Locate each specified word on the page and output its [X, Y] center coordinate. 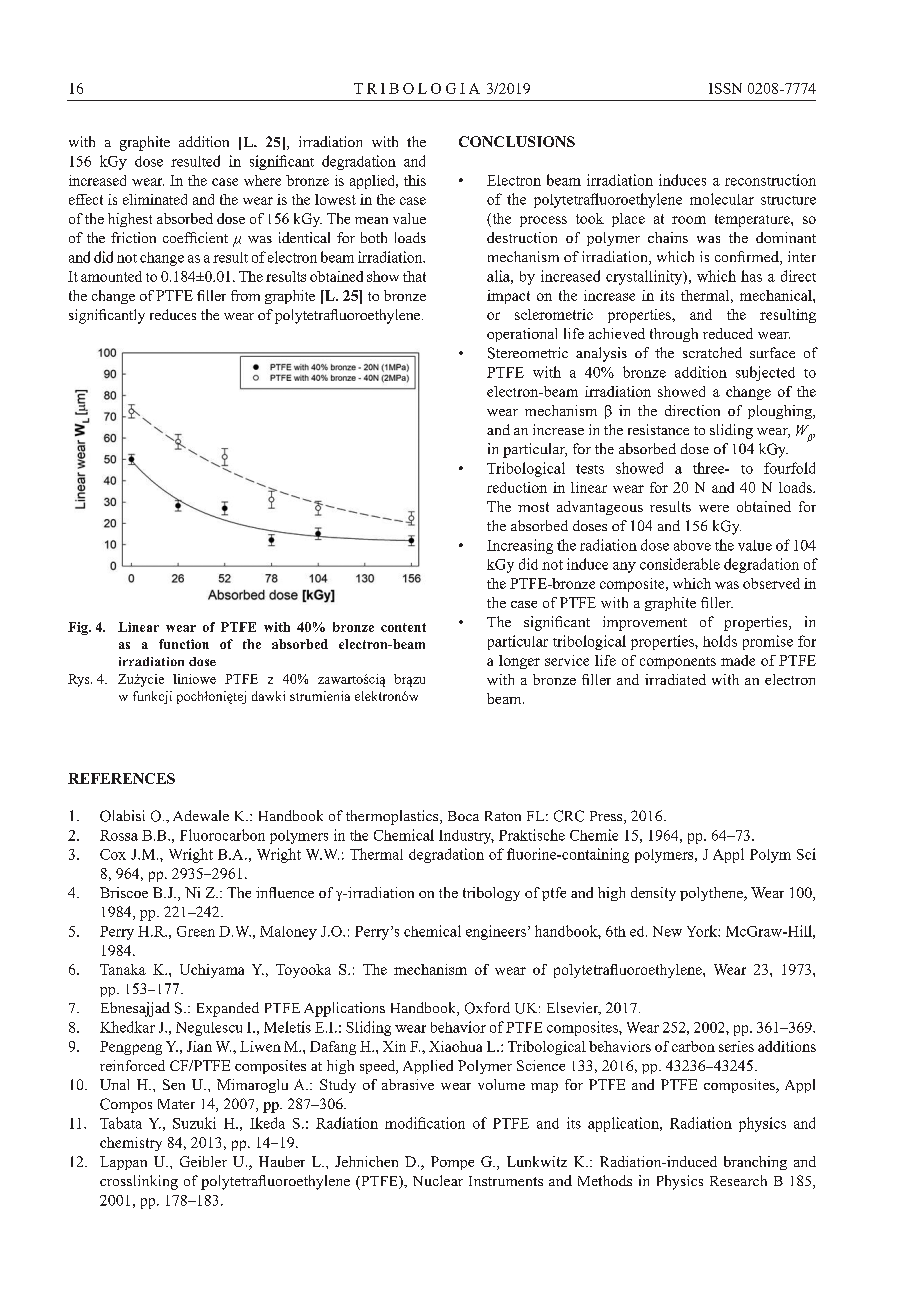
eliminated [155, 199]
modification [425, 1123]
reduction [517, 487]
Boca [463, 816]
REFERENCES [121, 778]
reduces [173, 314]
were [714, 508]
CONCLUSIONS [517, 141]
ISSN [725, 88]
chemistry [131, 1144]
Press [607, 817]
